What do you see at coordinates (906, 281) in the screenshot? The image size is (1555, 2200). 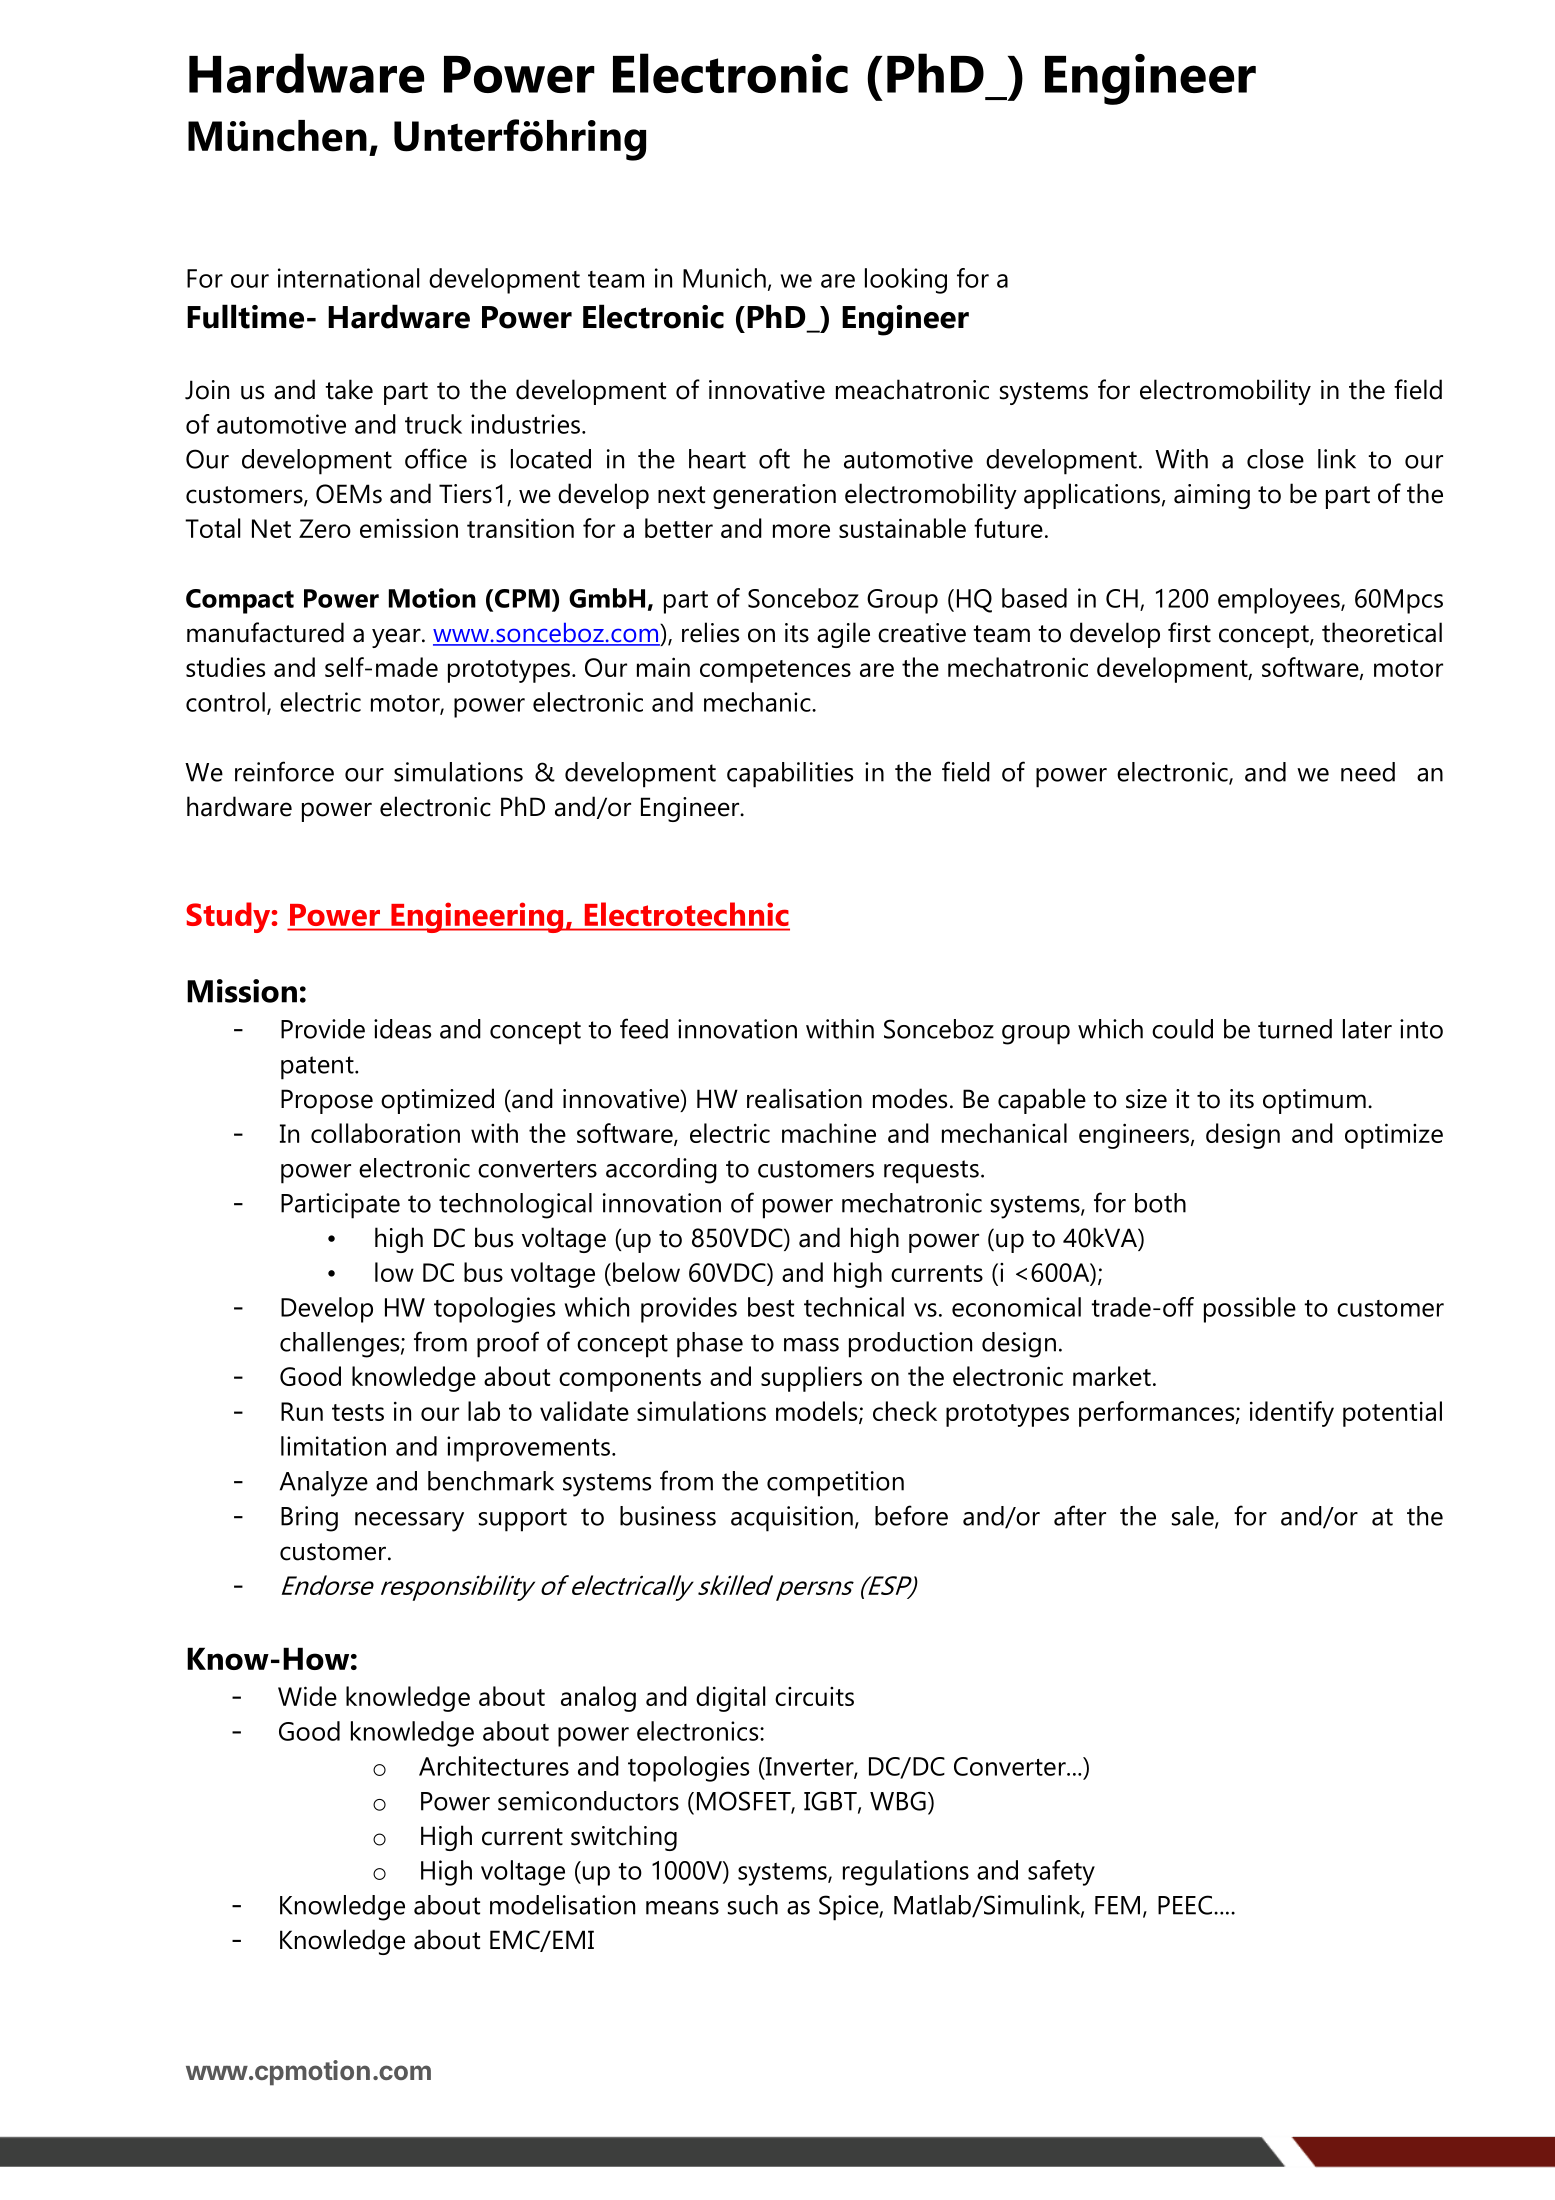 I see `looking` at bounding box center [906, 281].
